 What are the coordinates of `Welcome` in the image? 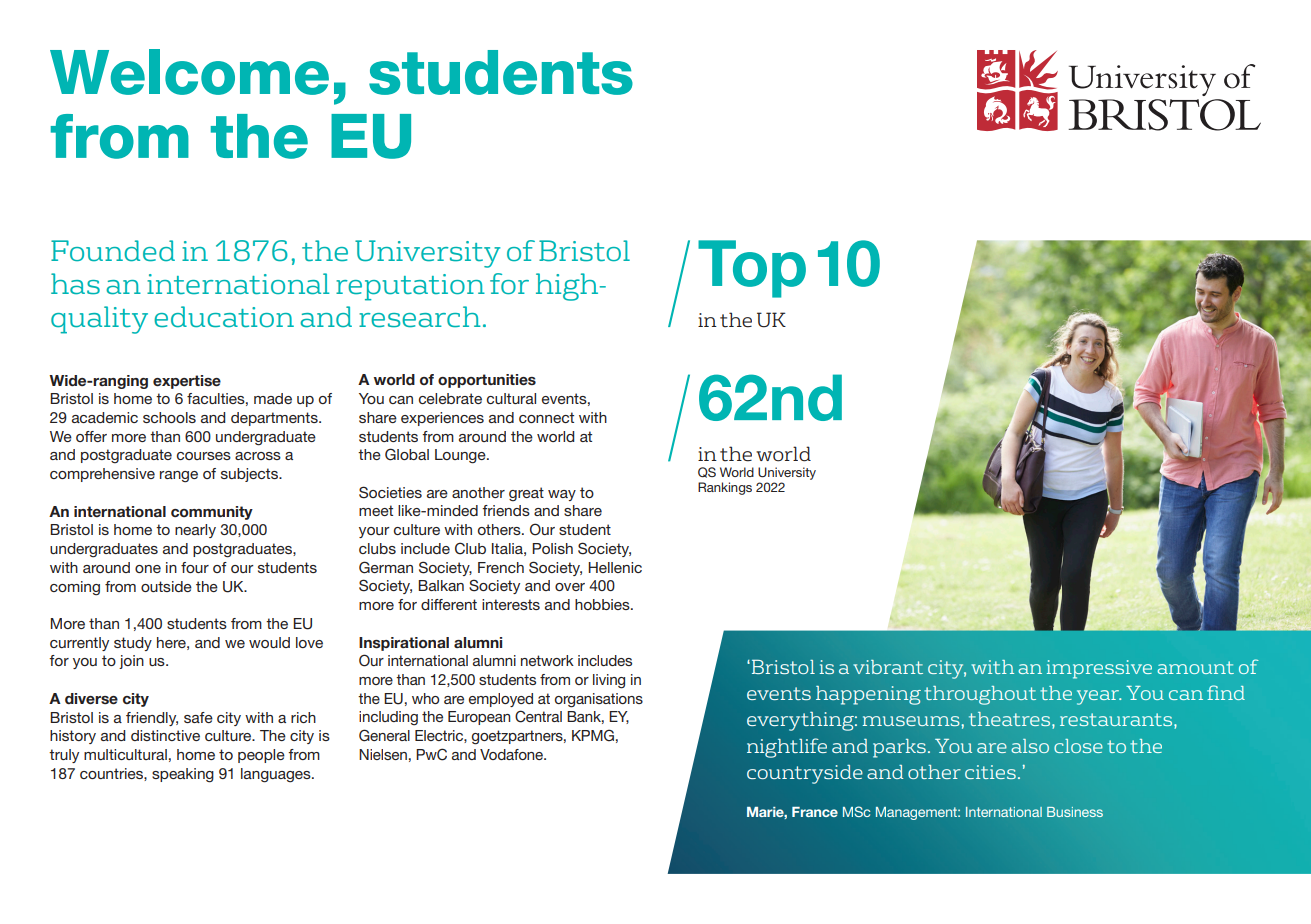 It's located at (189, 72).
